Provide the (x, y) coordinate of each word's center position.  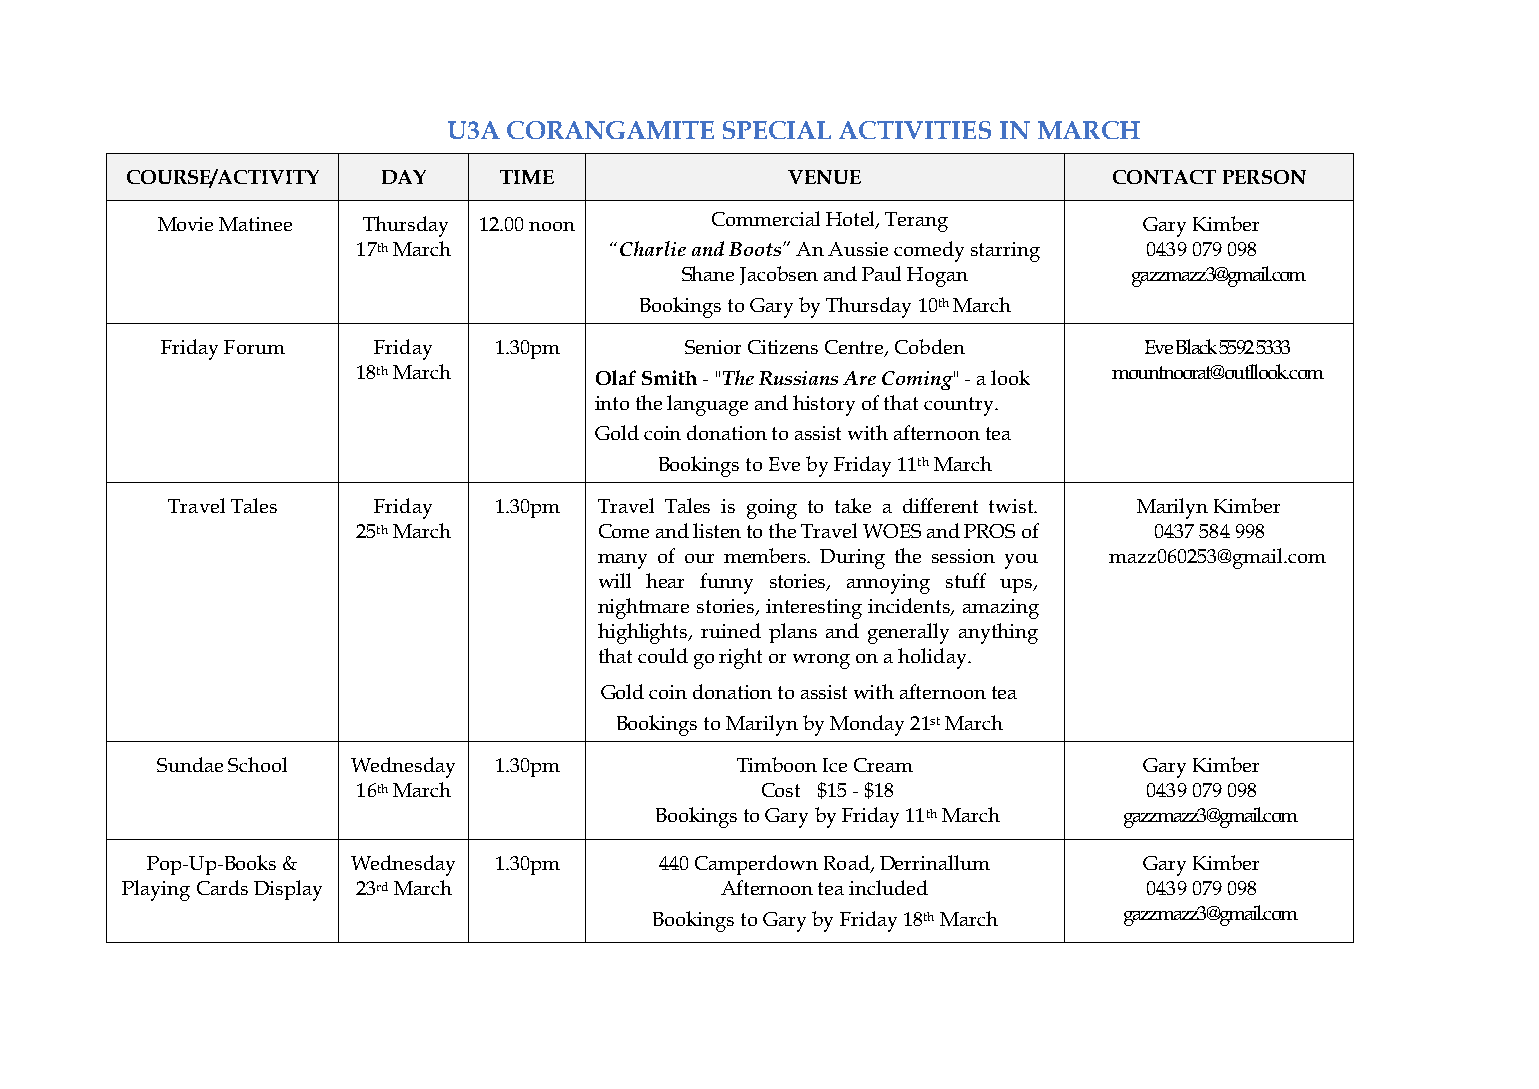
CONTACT (1164, 177)
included (888, 887)
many (622, 561)
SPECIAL (777, 130)
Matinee (255, 224)
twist (1012, 506)
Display (288, 890)
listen (717, 530)
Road (848, 864)
